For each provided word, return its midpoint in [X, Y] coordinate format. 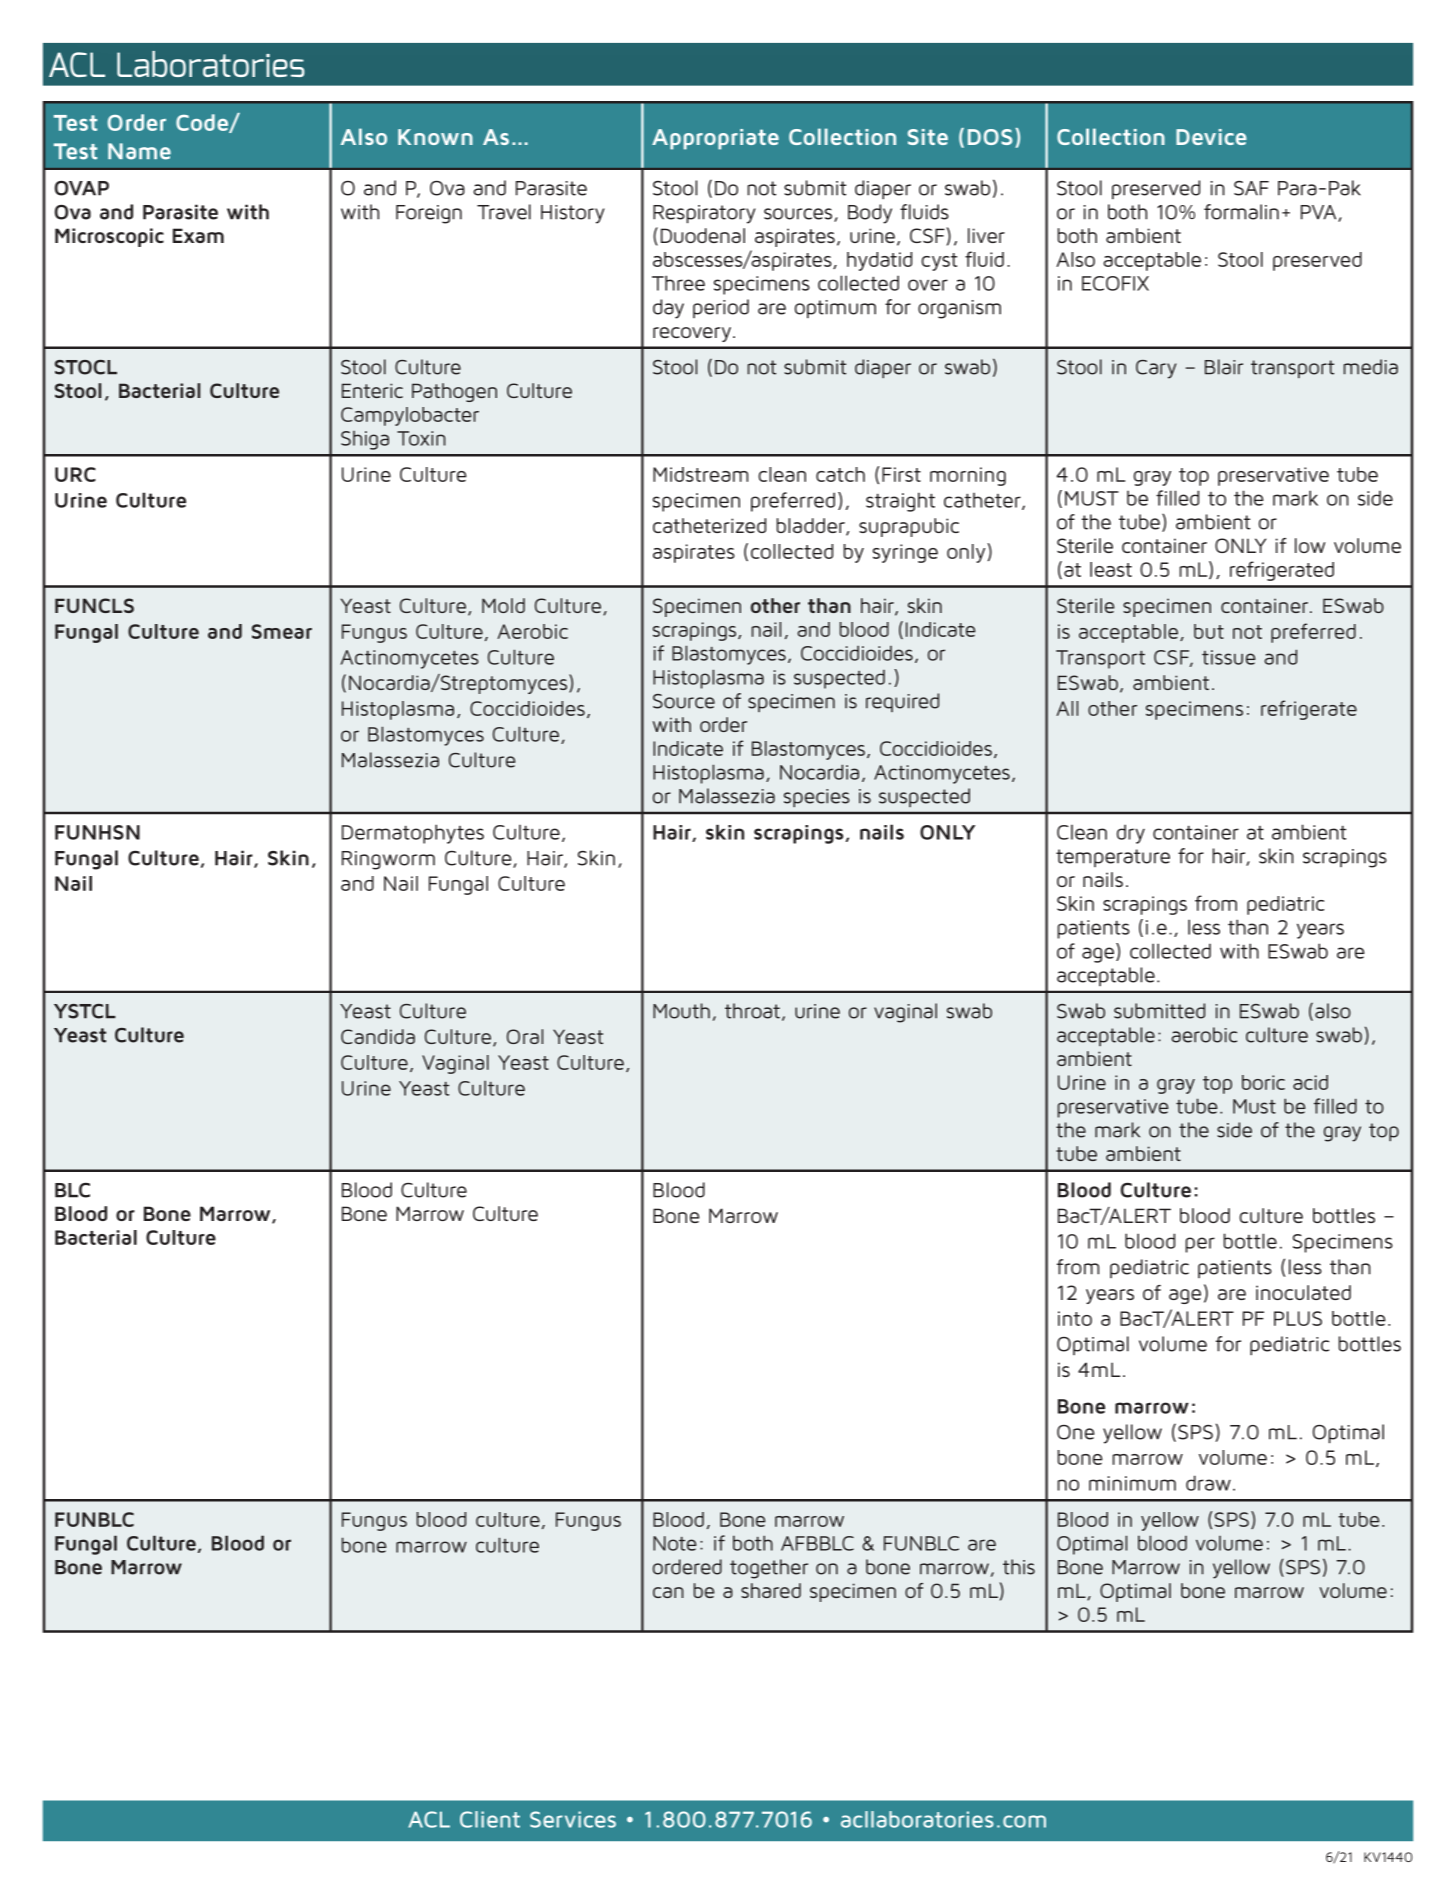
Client [490, 1819]
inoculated [1303, 1292]
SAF [1251, 188]
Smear [282, 631]
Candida [378, 1036]
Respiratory [704, 214]
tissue [1229, 657]
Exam [198, 235]
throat [752, 1011]
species [817, 798]
